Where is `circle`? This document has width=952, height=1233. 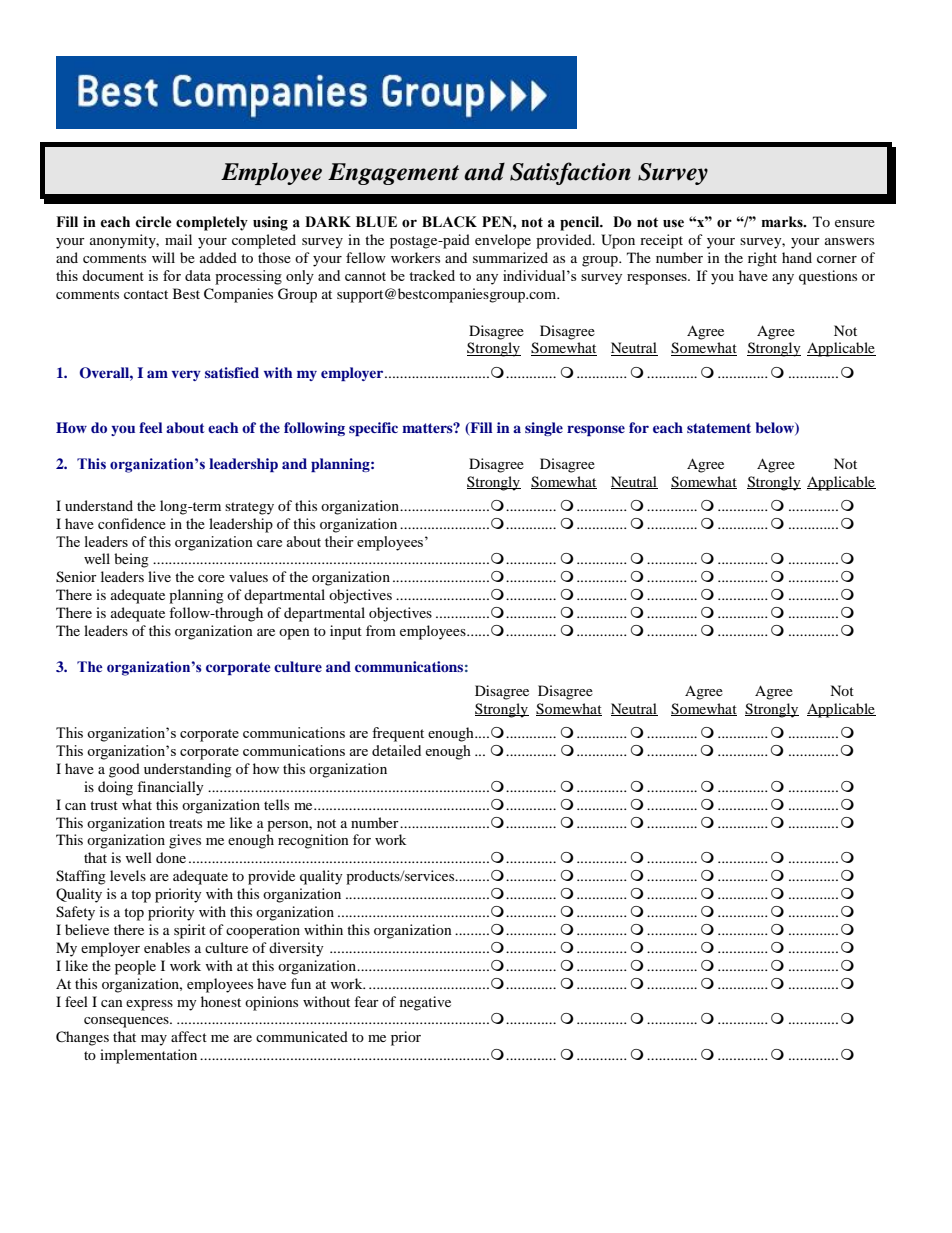
circle is located at coordinates (154, 222).
